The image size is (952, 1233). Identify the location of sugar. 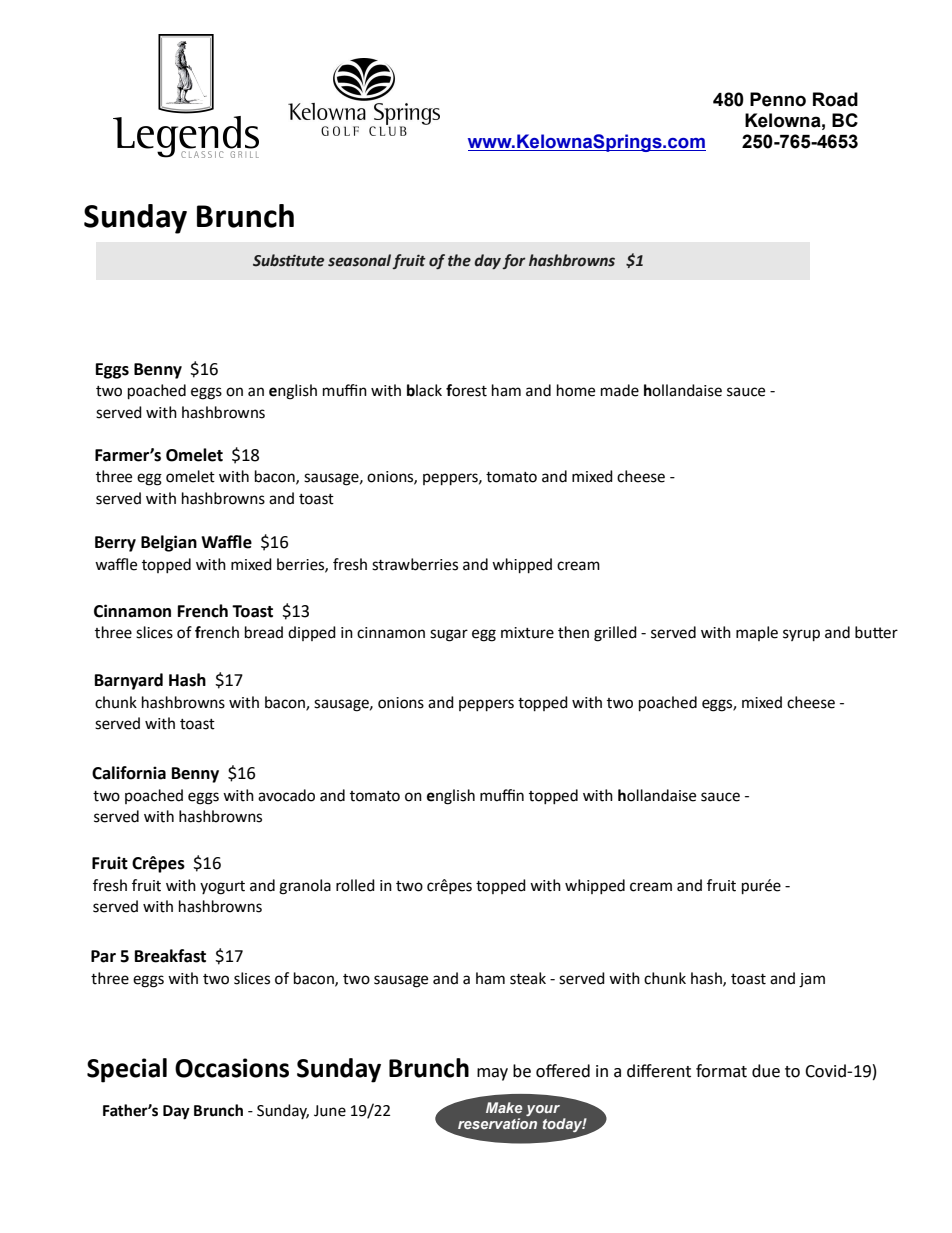
(449, 635).
